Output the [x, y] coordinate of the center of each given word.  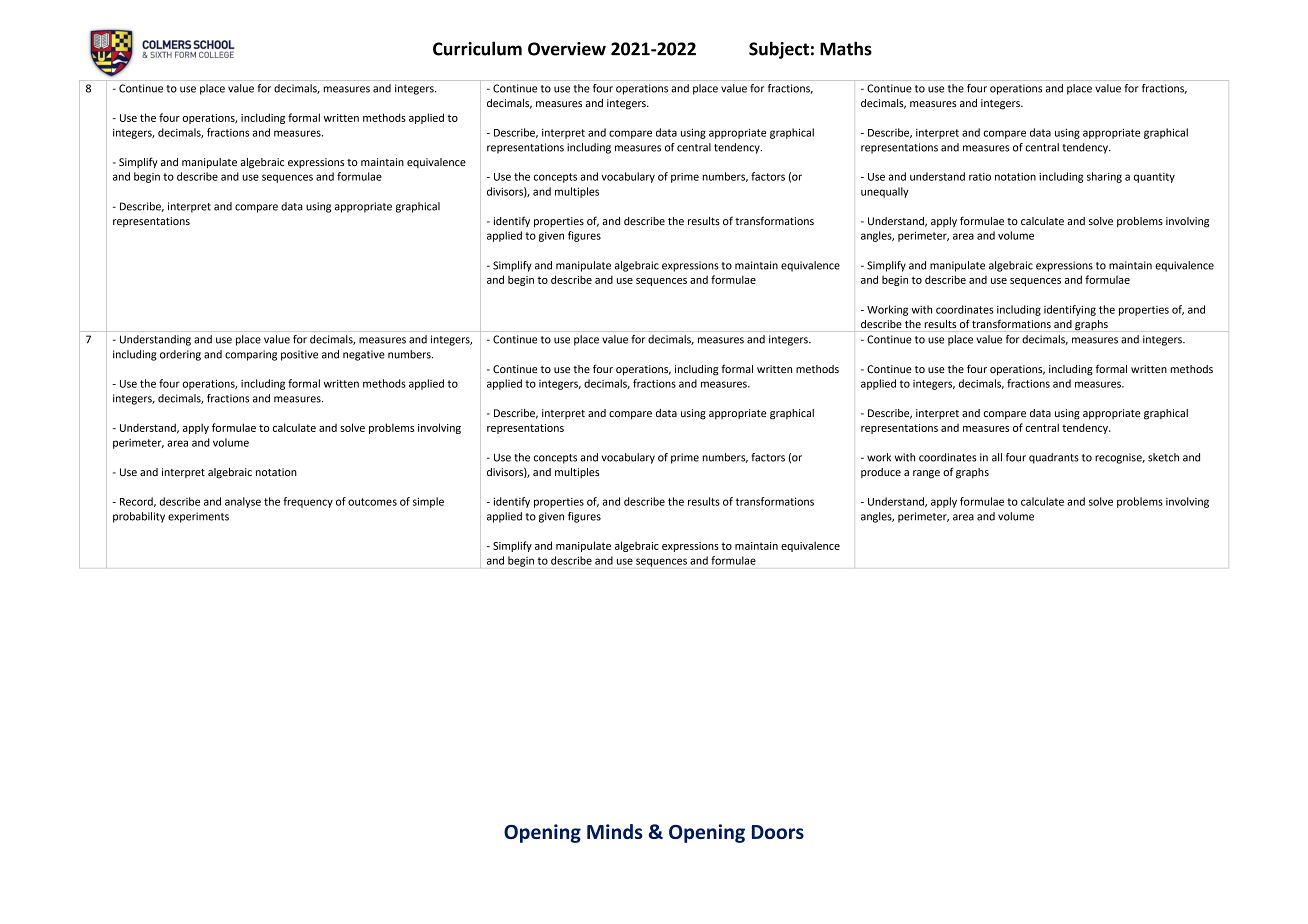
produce [881, 473]
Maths [846, 48]
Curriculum [477, 48]
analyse [243, 502]
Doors [778, 832]
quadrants [1054, 458]
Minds [614, 831]
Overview [567, 49]
